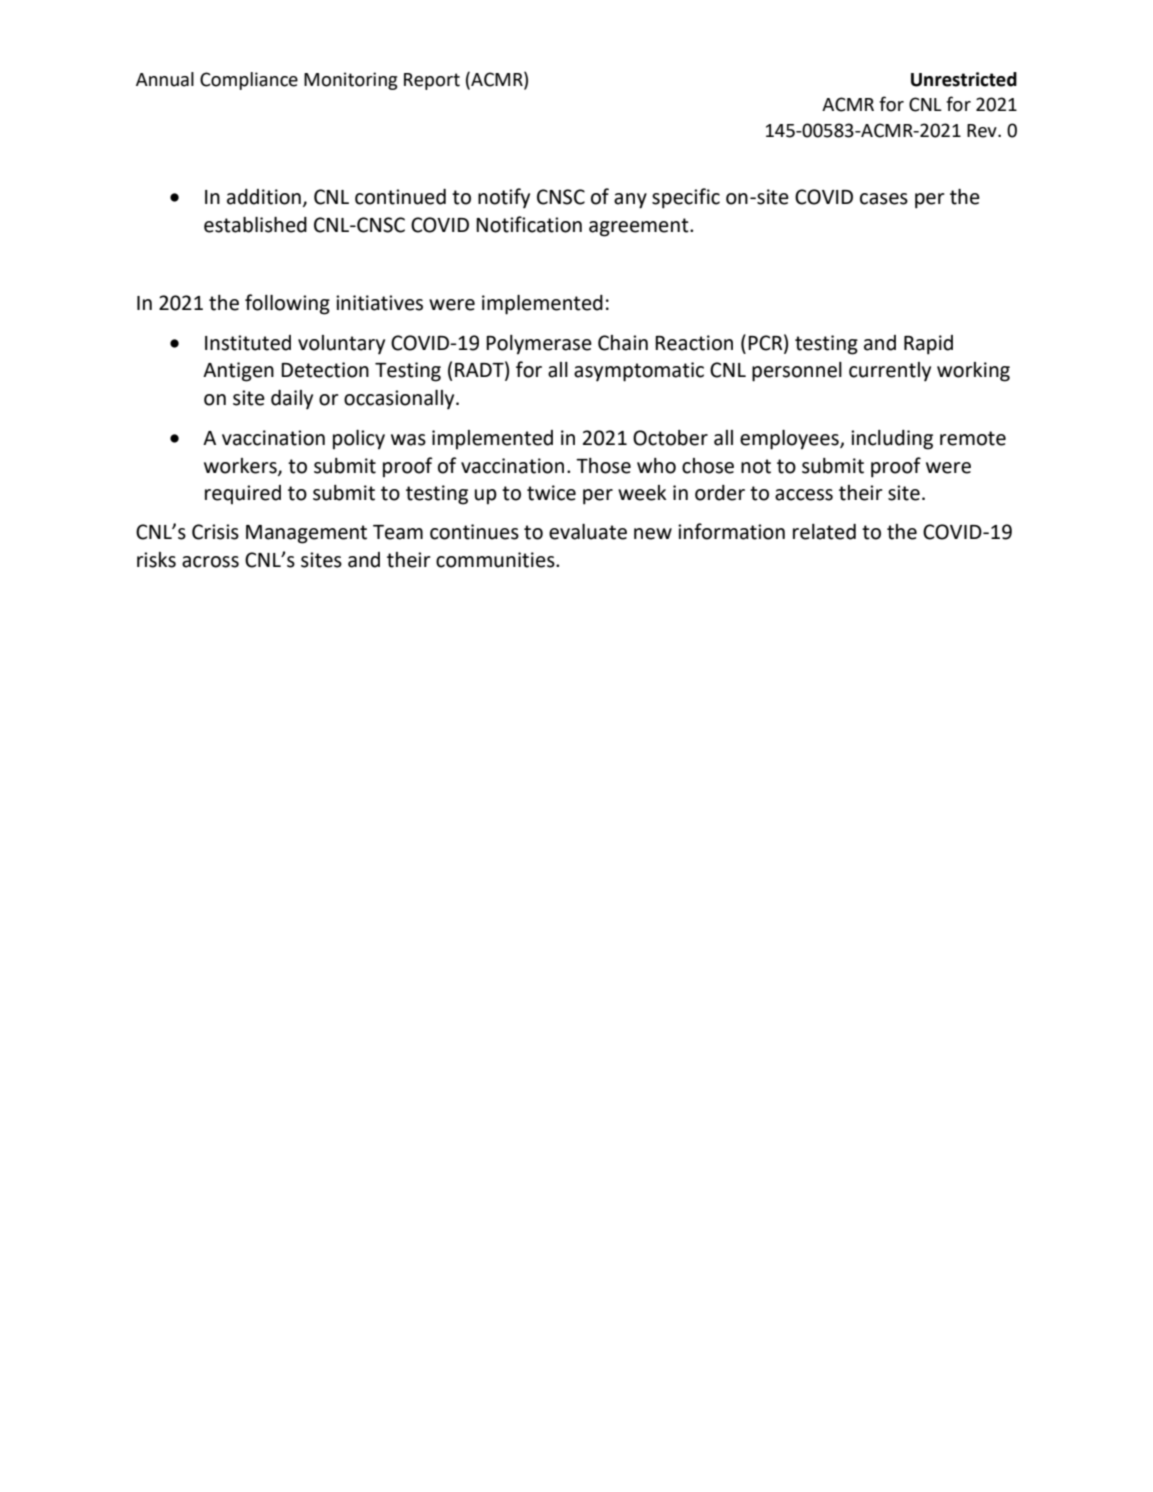 This screenshot has width=1153, height=1492. What do you see at coordinates (287, 304) in the screenshot?
I see `following` at bounding box center [287, 304].
